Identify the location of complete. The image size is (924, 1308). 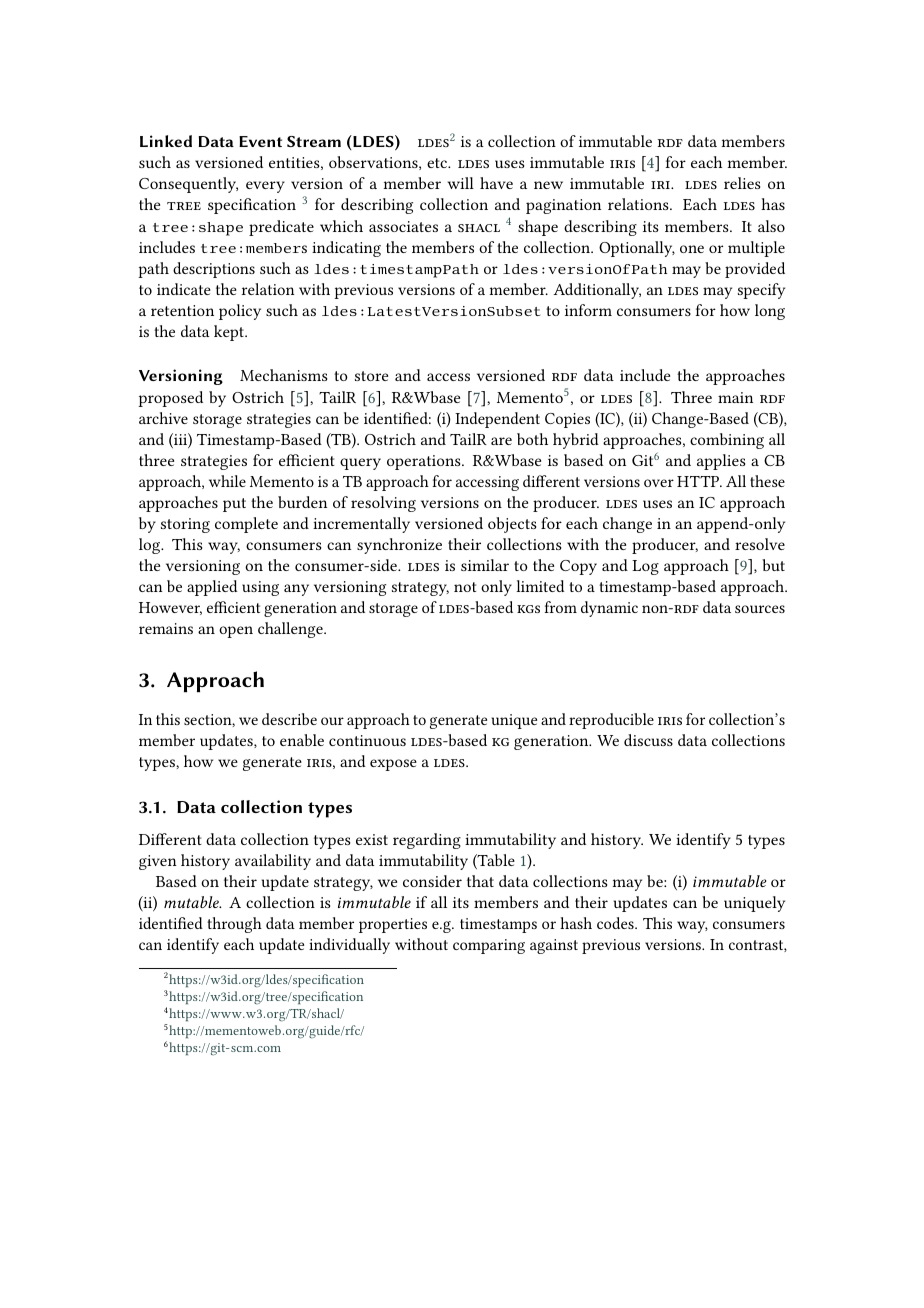
(246, 525).
